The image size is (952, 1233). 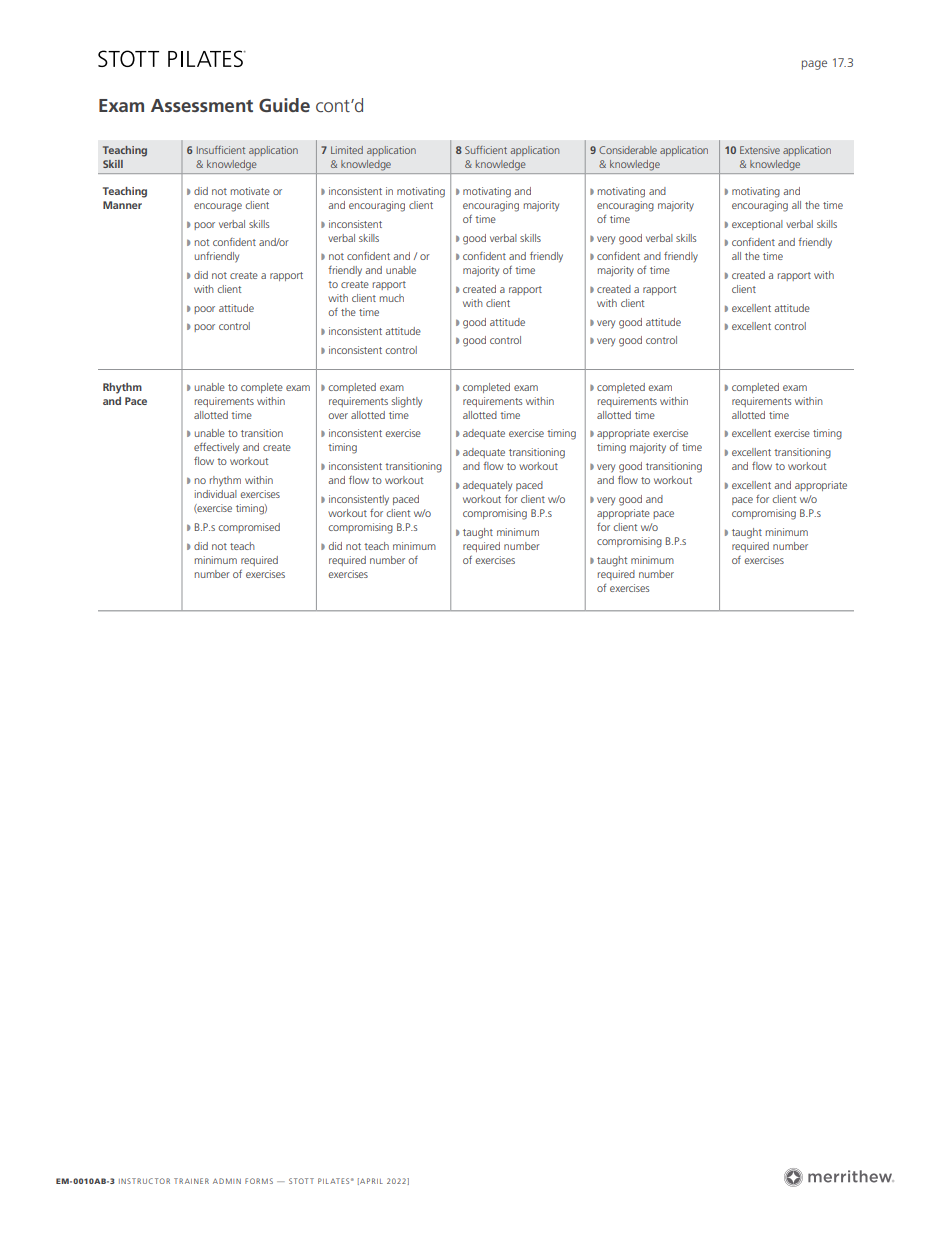 I want to click on individual, so click(x=216, y=494).
